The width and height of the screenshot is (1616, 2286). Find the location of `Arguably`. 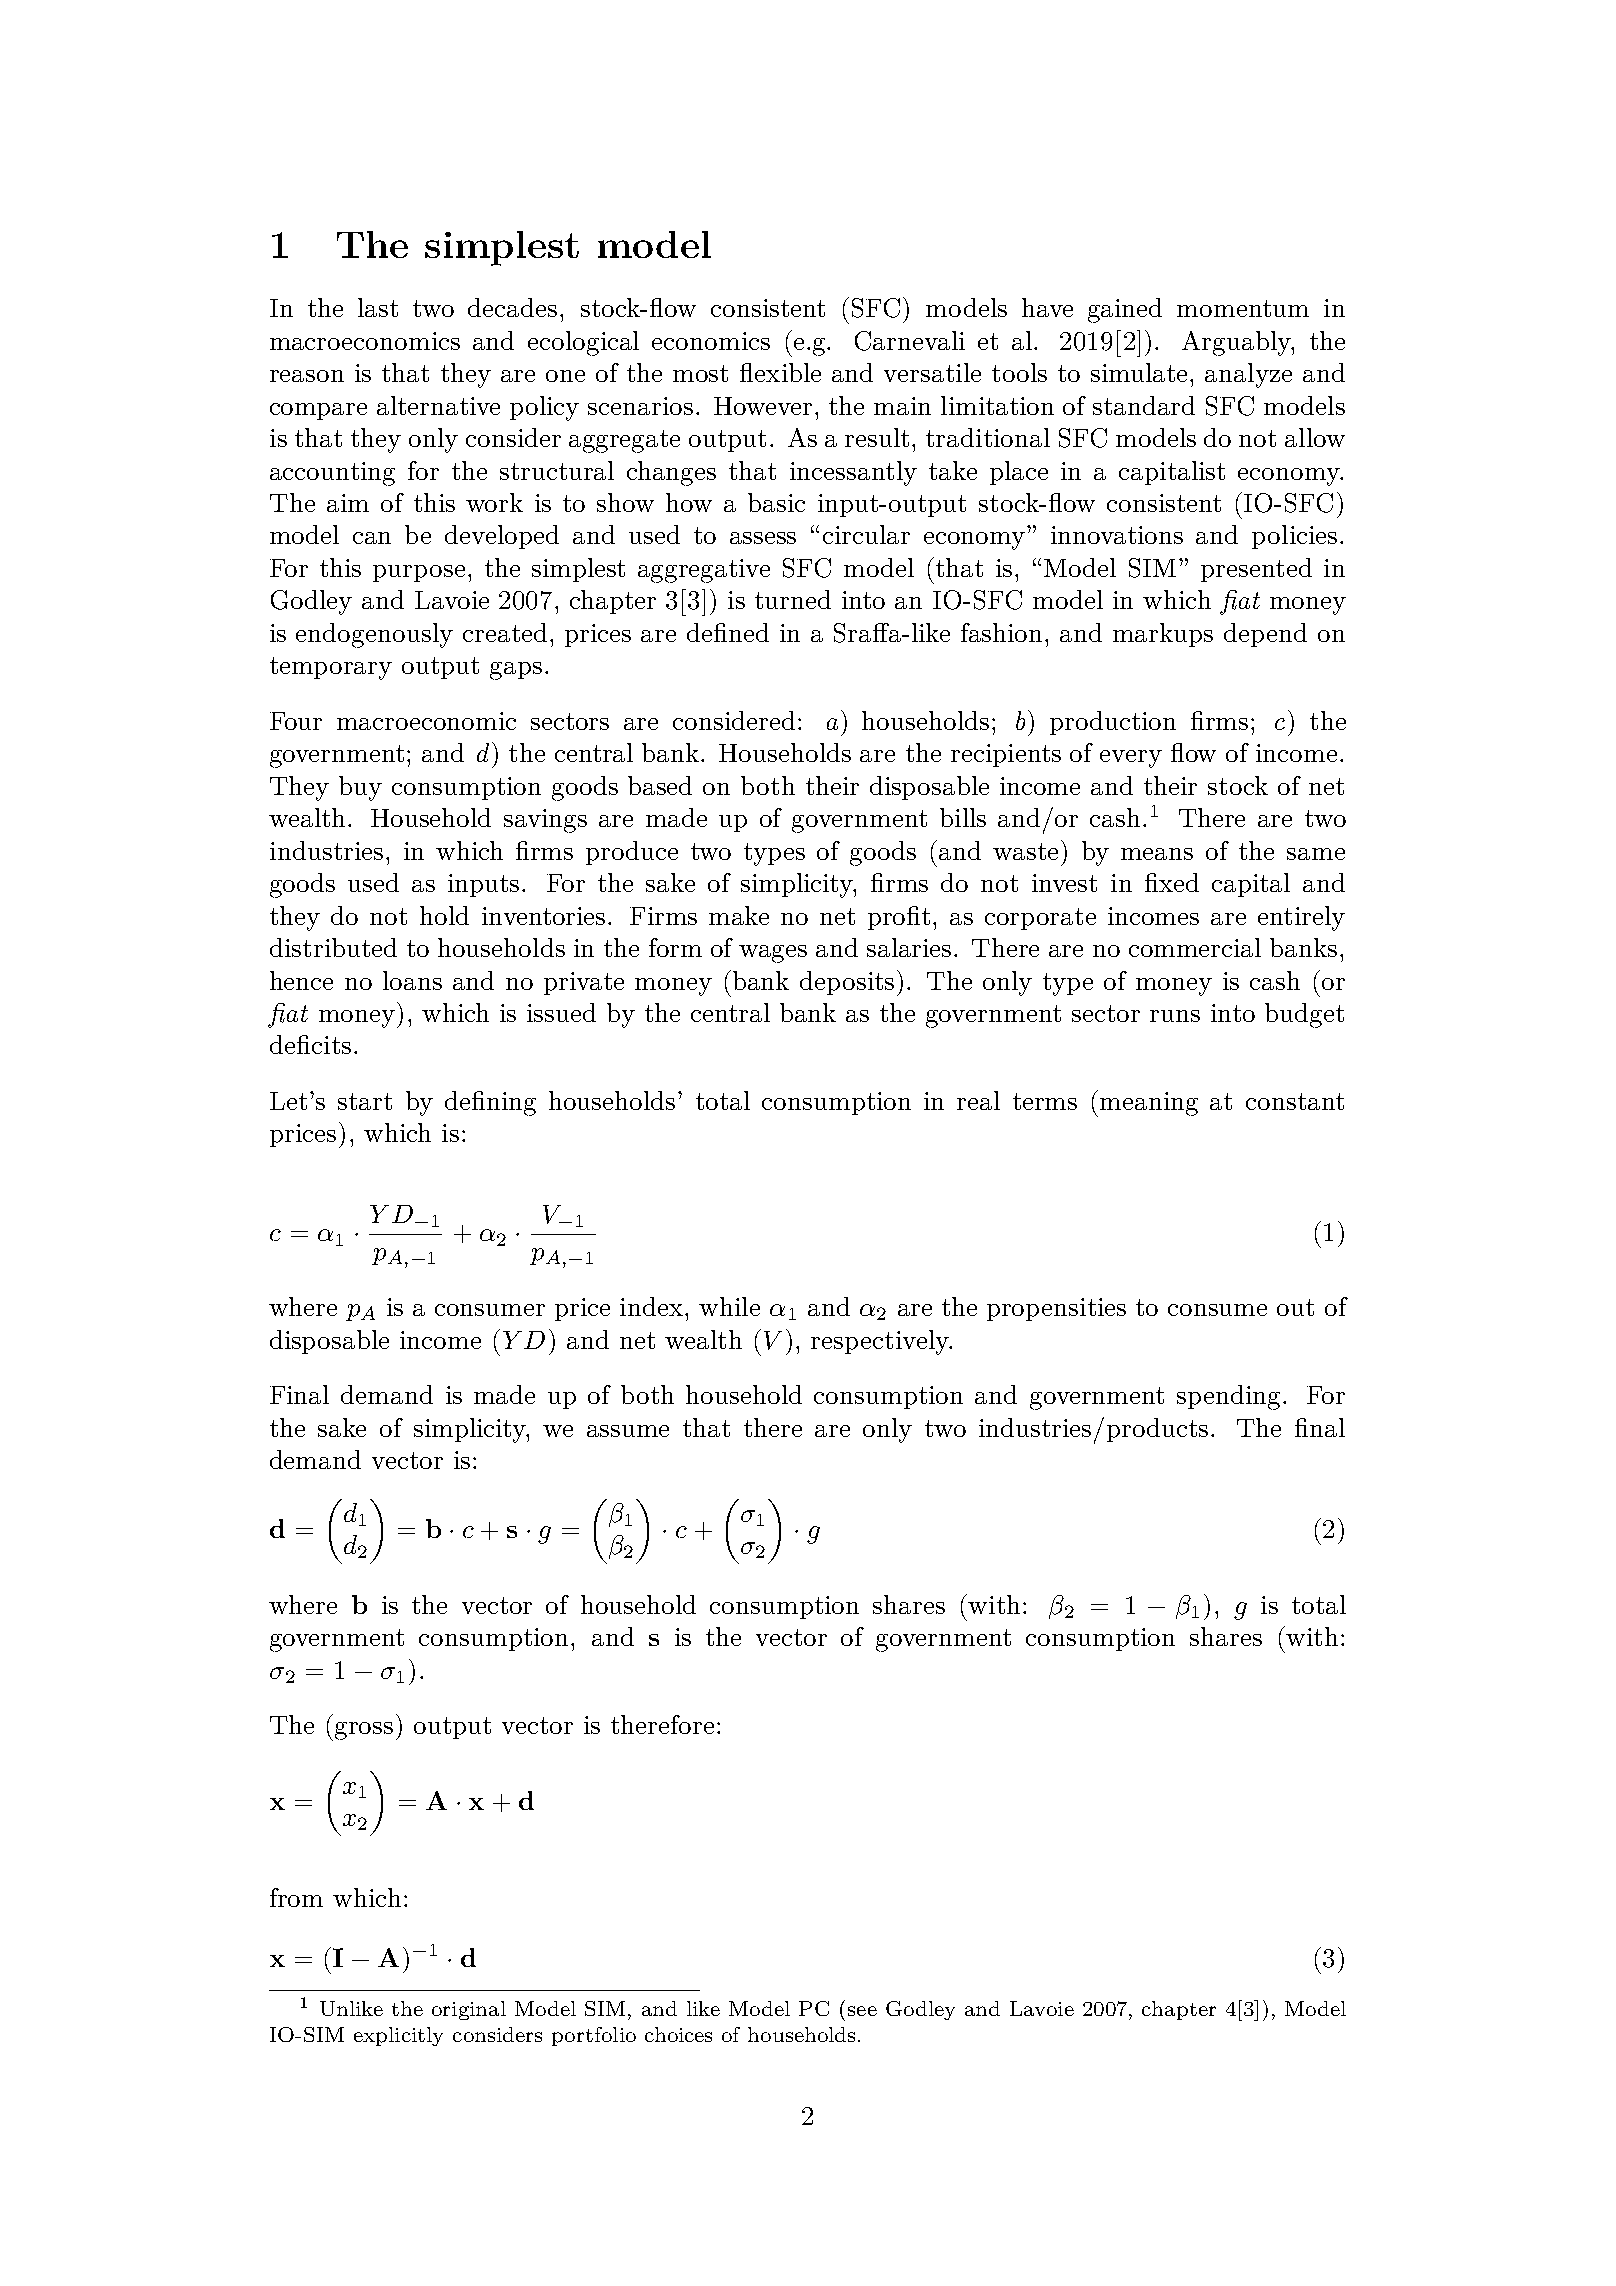

Arguably is located at coordinates (1237, 343).
